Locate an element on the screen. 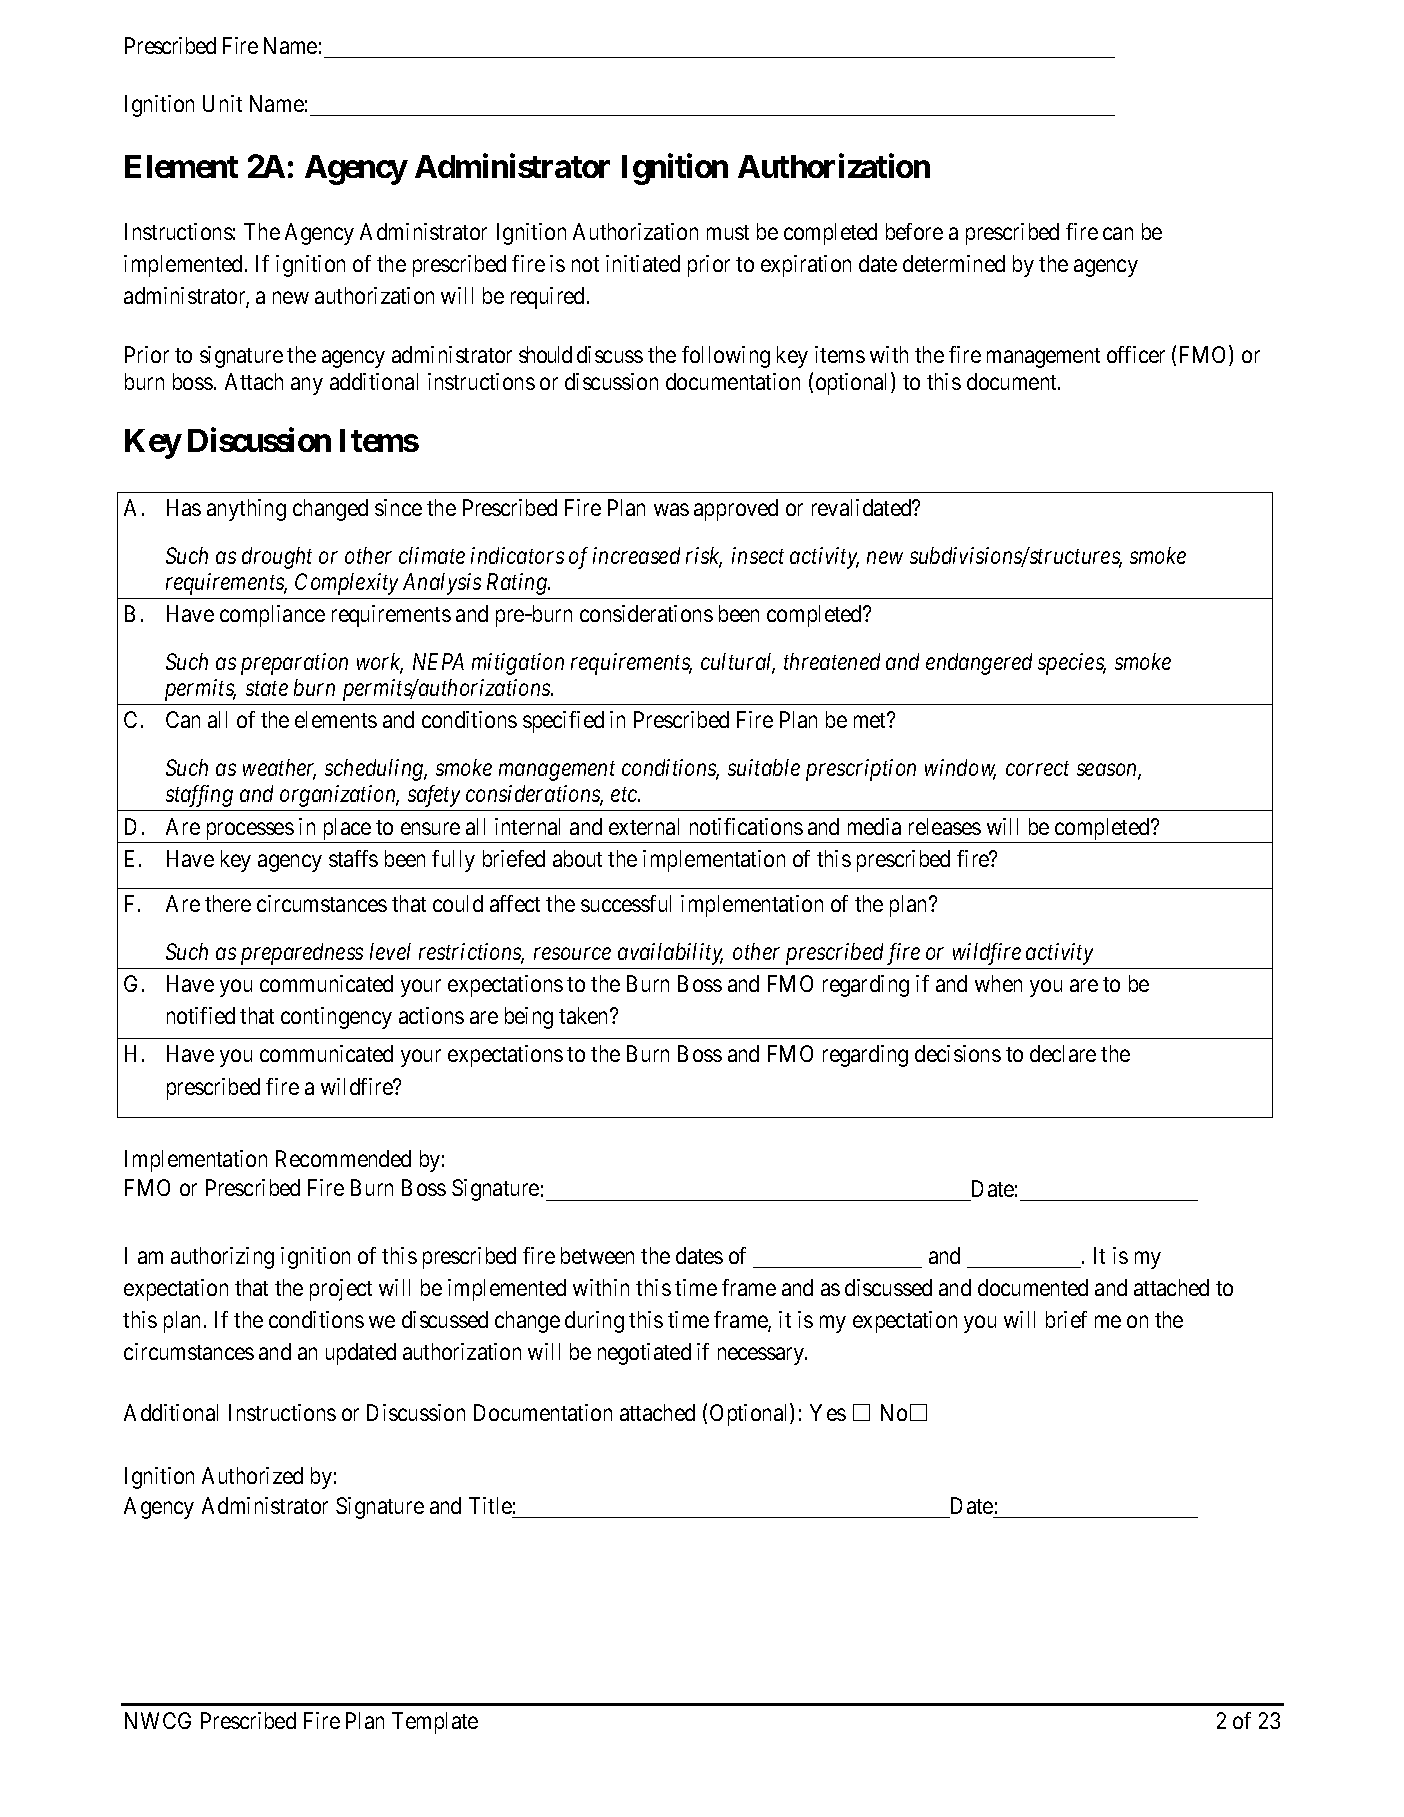  between is located at coordinates (597, 1255).
